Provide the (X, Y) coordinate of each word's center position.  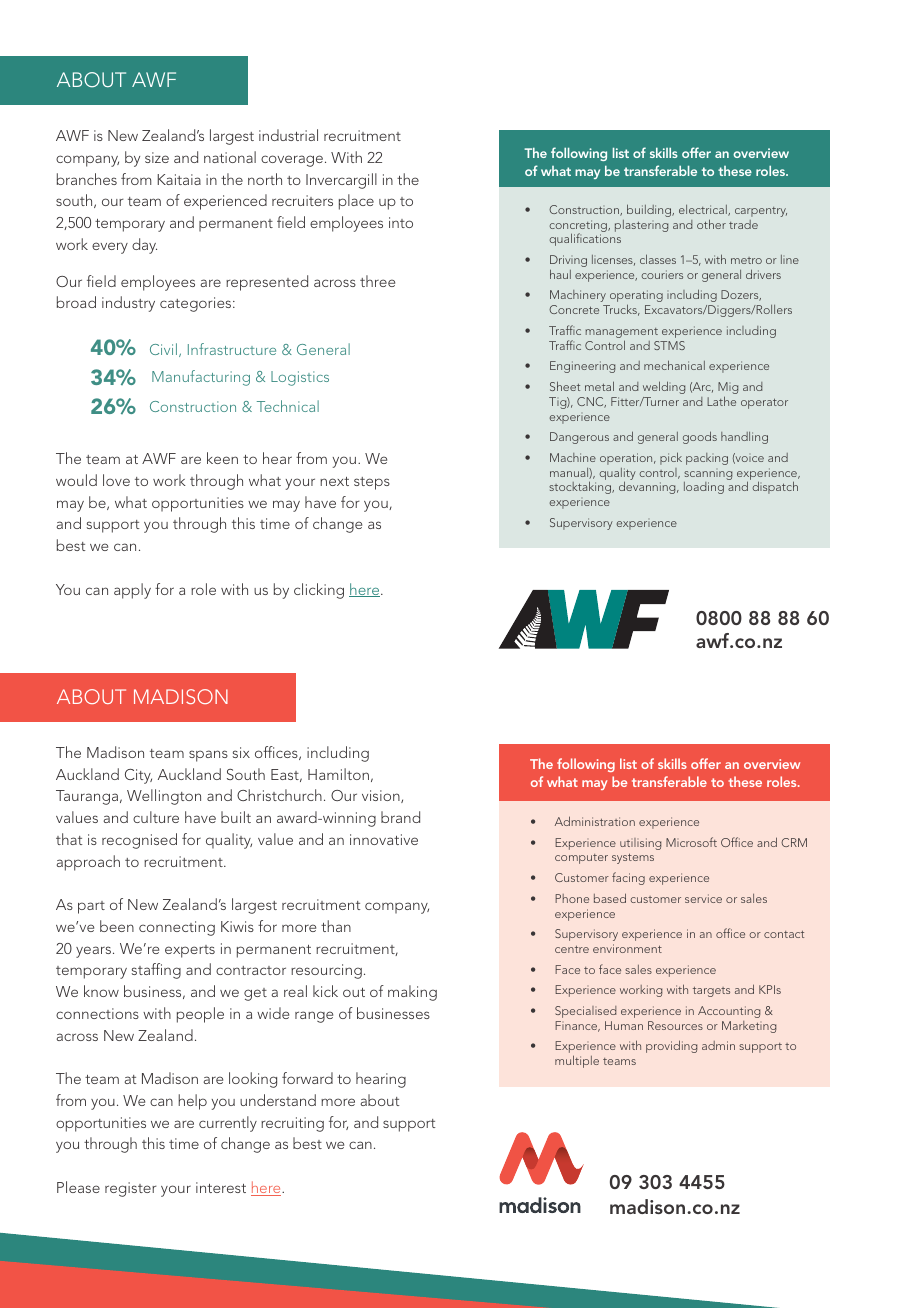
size (157, 157)
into (401, 222)
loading (704, 488)
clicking (319, 591)
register (131, 1189)
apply (132, 591)
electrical (704, 210)
